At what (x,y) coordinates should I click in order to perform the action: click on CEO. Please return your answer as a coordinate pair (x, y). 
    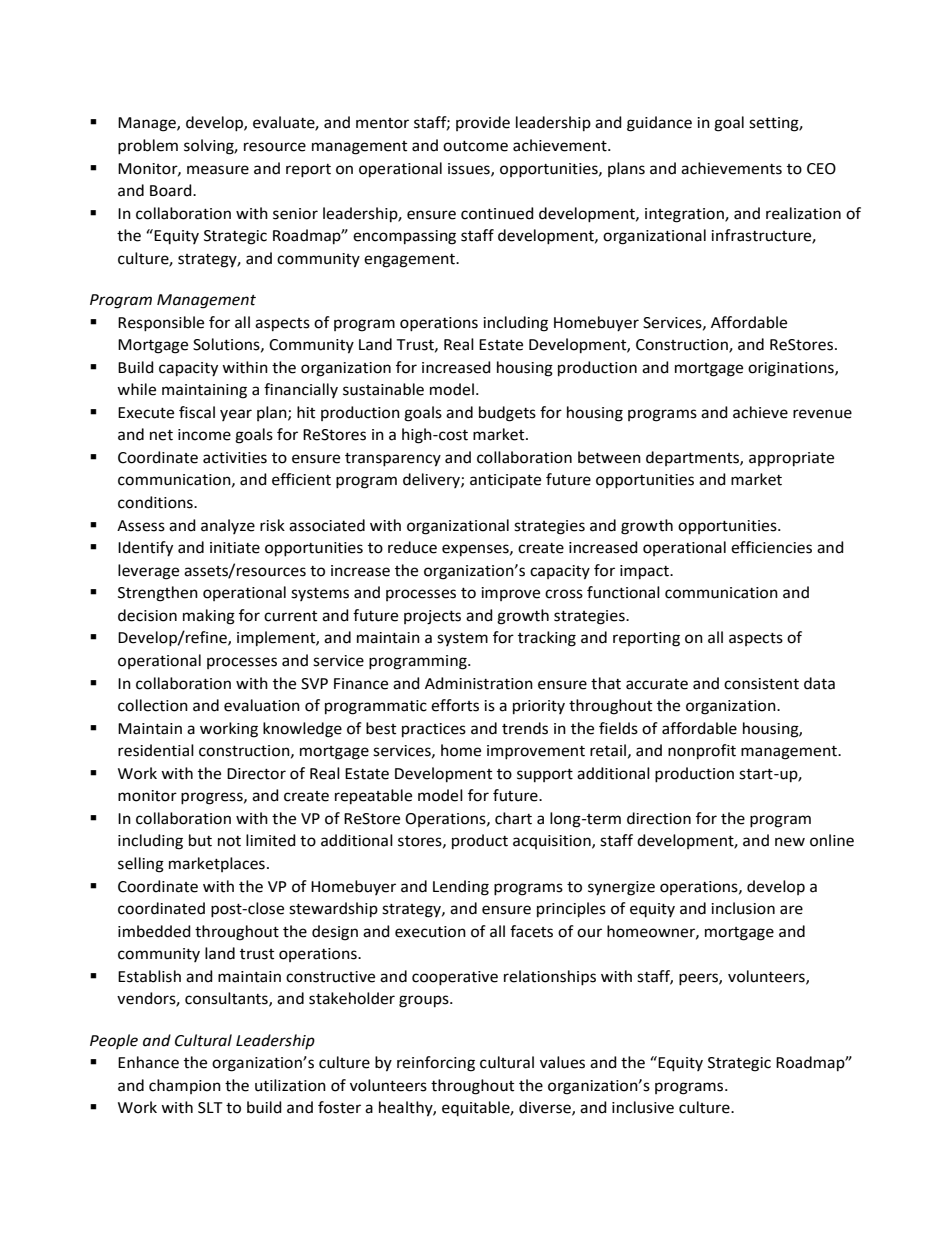
    Looking at the image, I should click on (821, 169).
